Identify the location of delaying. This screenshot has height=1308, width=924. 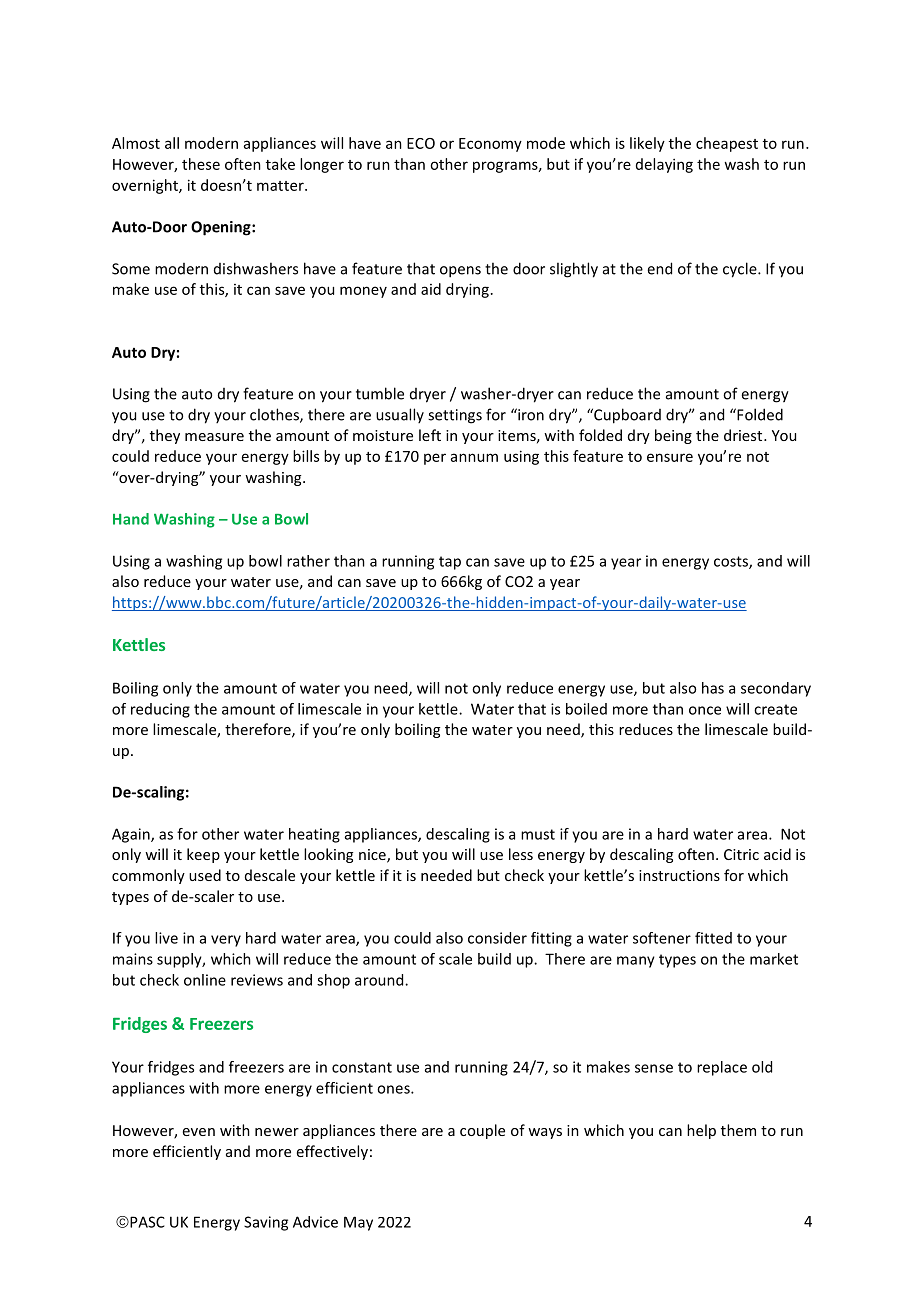
(664, 165).
